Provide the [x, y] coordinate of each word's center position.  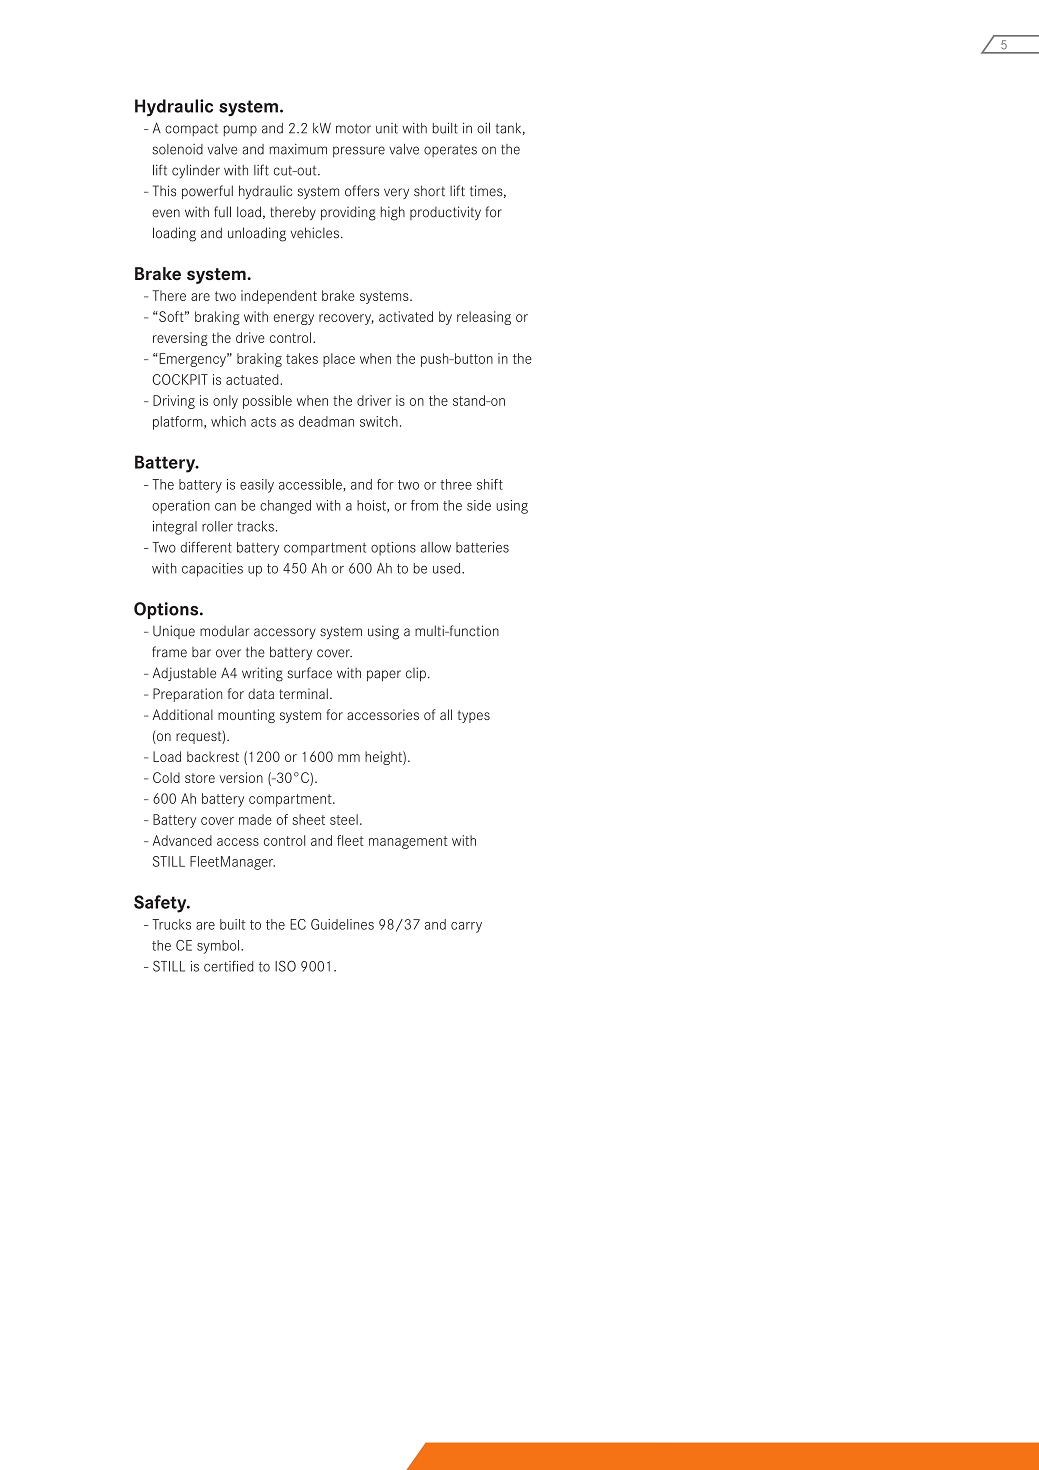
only [225, 402]
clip [416, 674]
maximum [298, 149]
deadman [326, 421]
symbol [219, 947]
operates [450, 151]
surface [309, 673]
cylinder [196, 171]
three [456, 484]
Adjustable [184, 674]
